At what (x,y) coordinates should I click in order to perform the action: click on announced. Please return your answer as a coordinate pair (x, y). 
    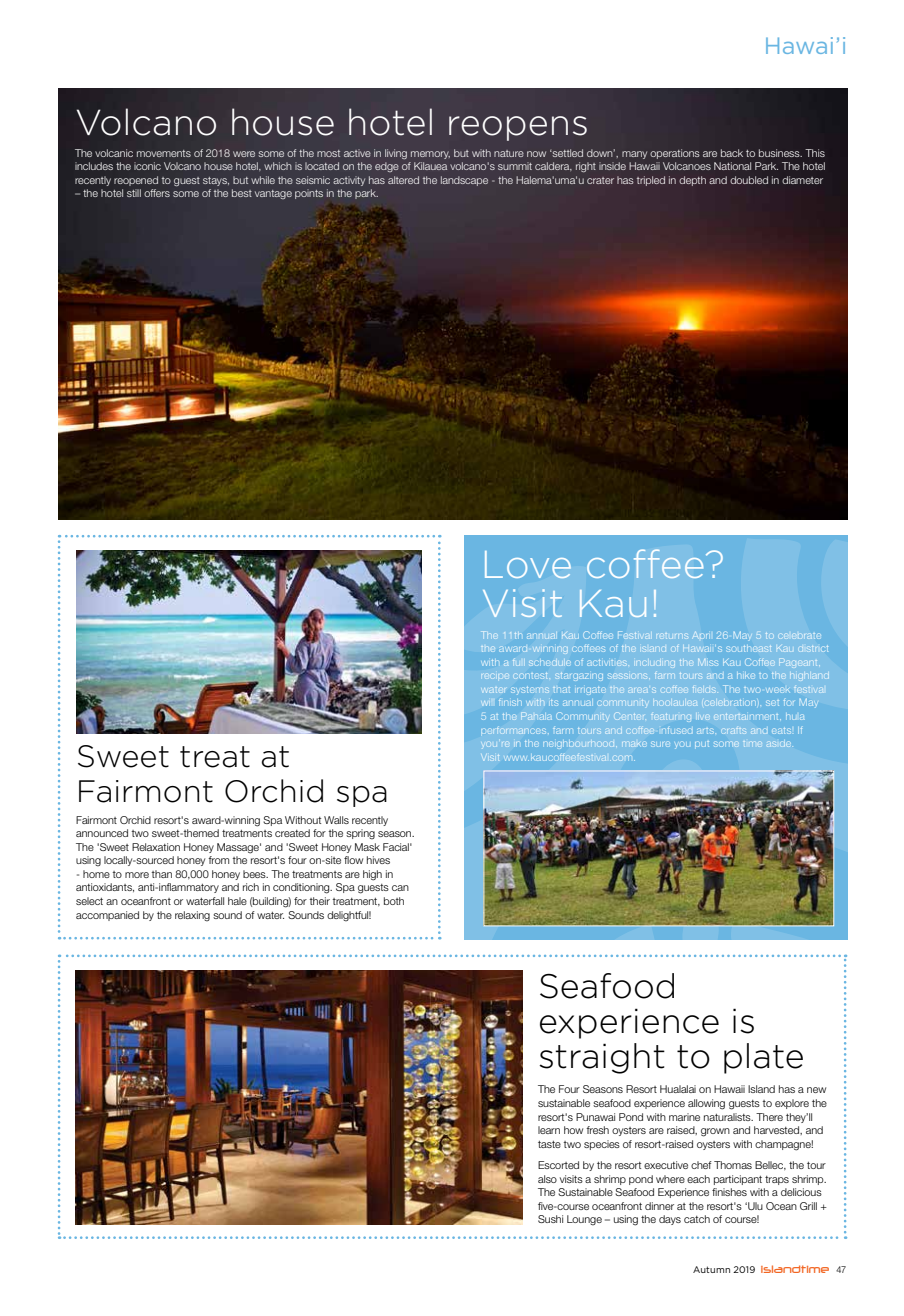
    Looking at the image, I should click on (102, 833).
